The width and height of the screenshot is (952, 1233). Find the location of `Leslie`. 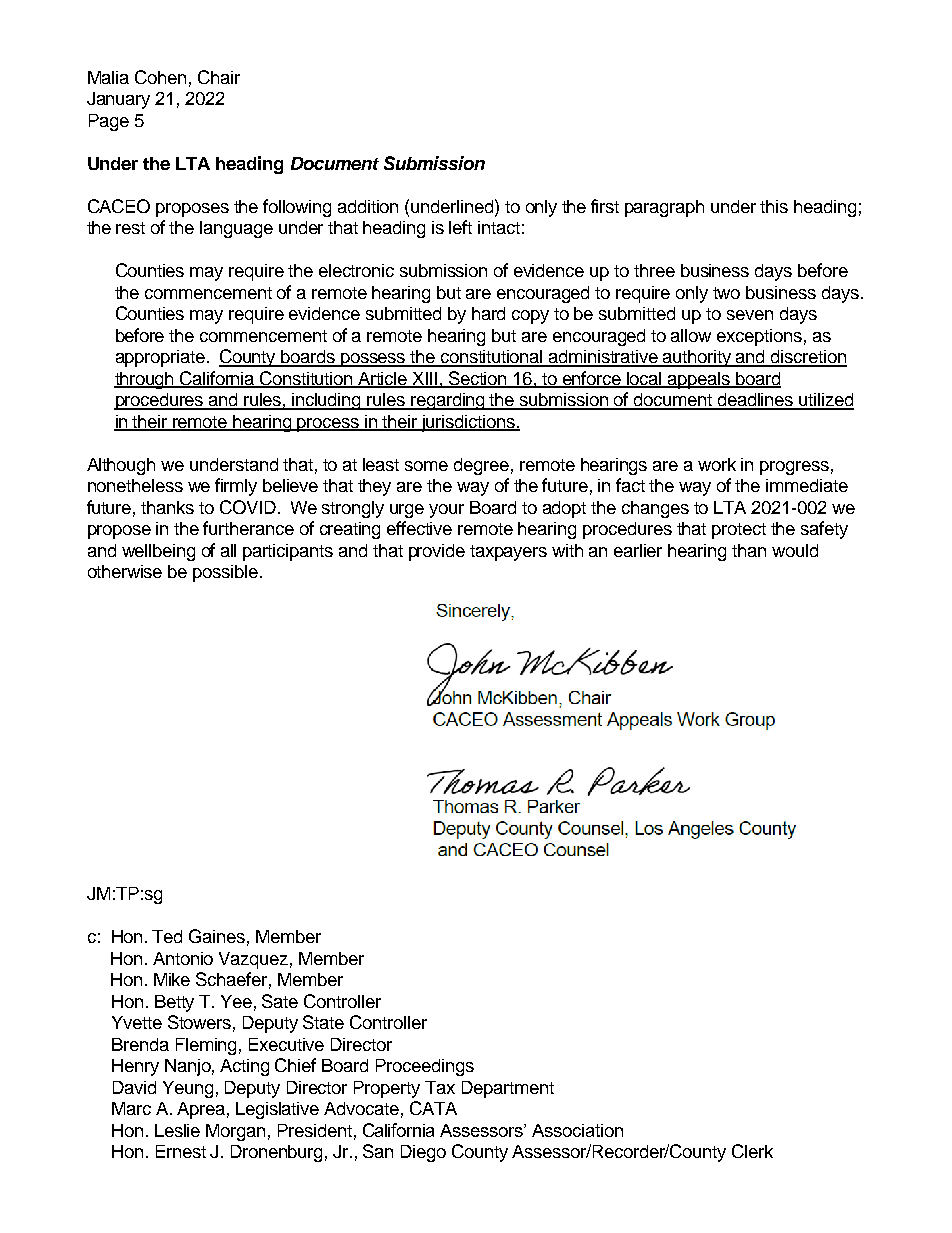

Leslie is located at coordinates (177, 1130).
